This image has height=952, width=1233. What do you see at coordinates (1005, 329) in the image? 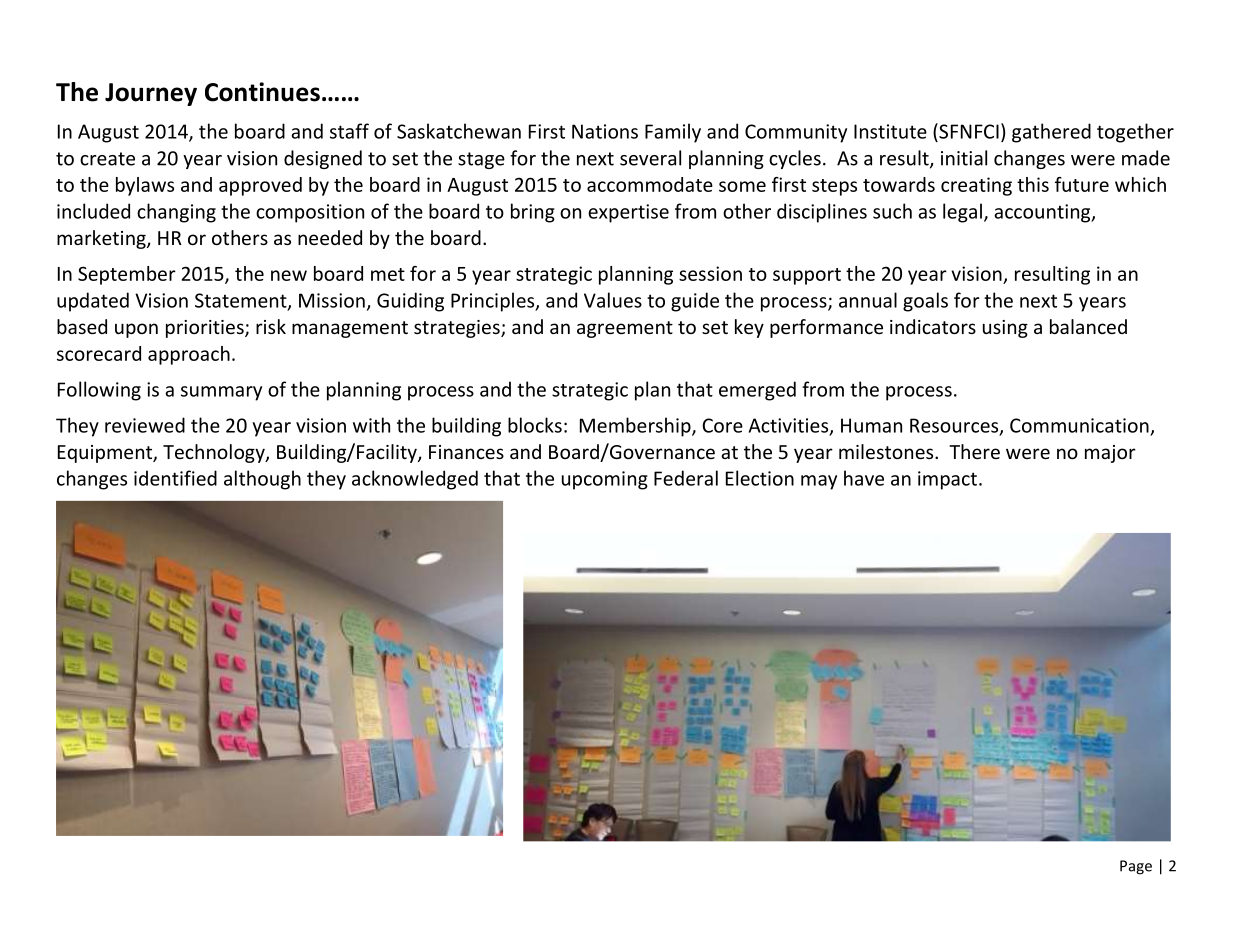
I see `using` at bounding box center [1005, 329].
